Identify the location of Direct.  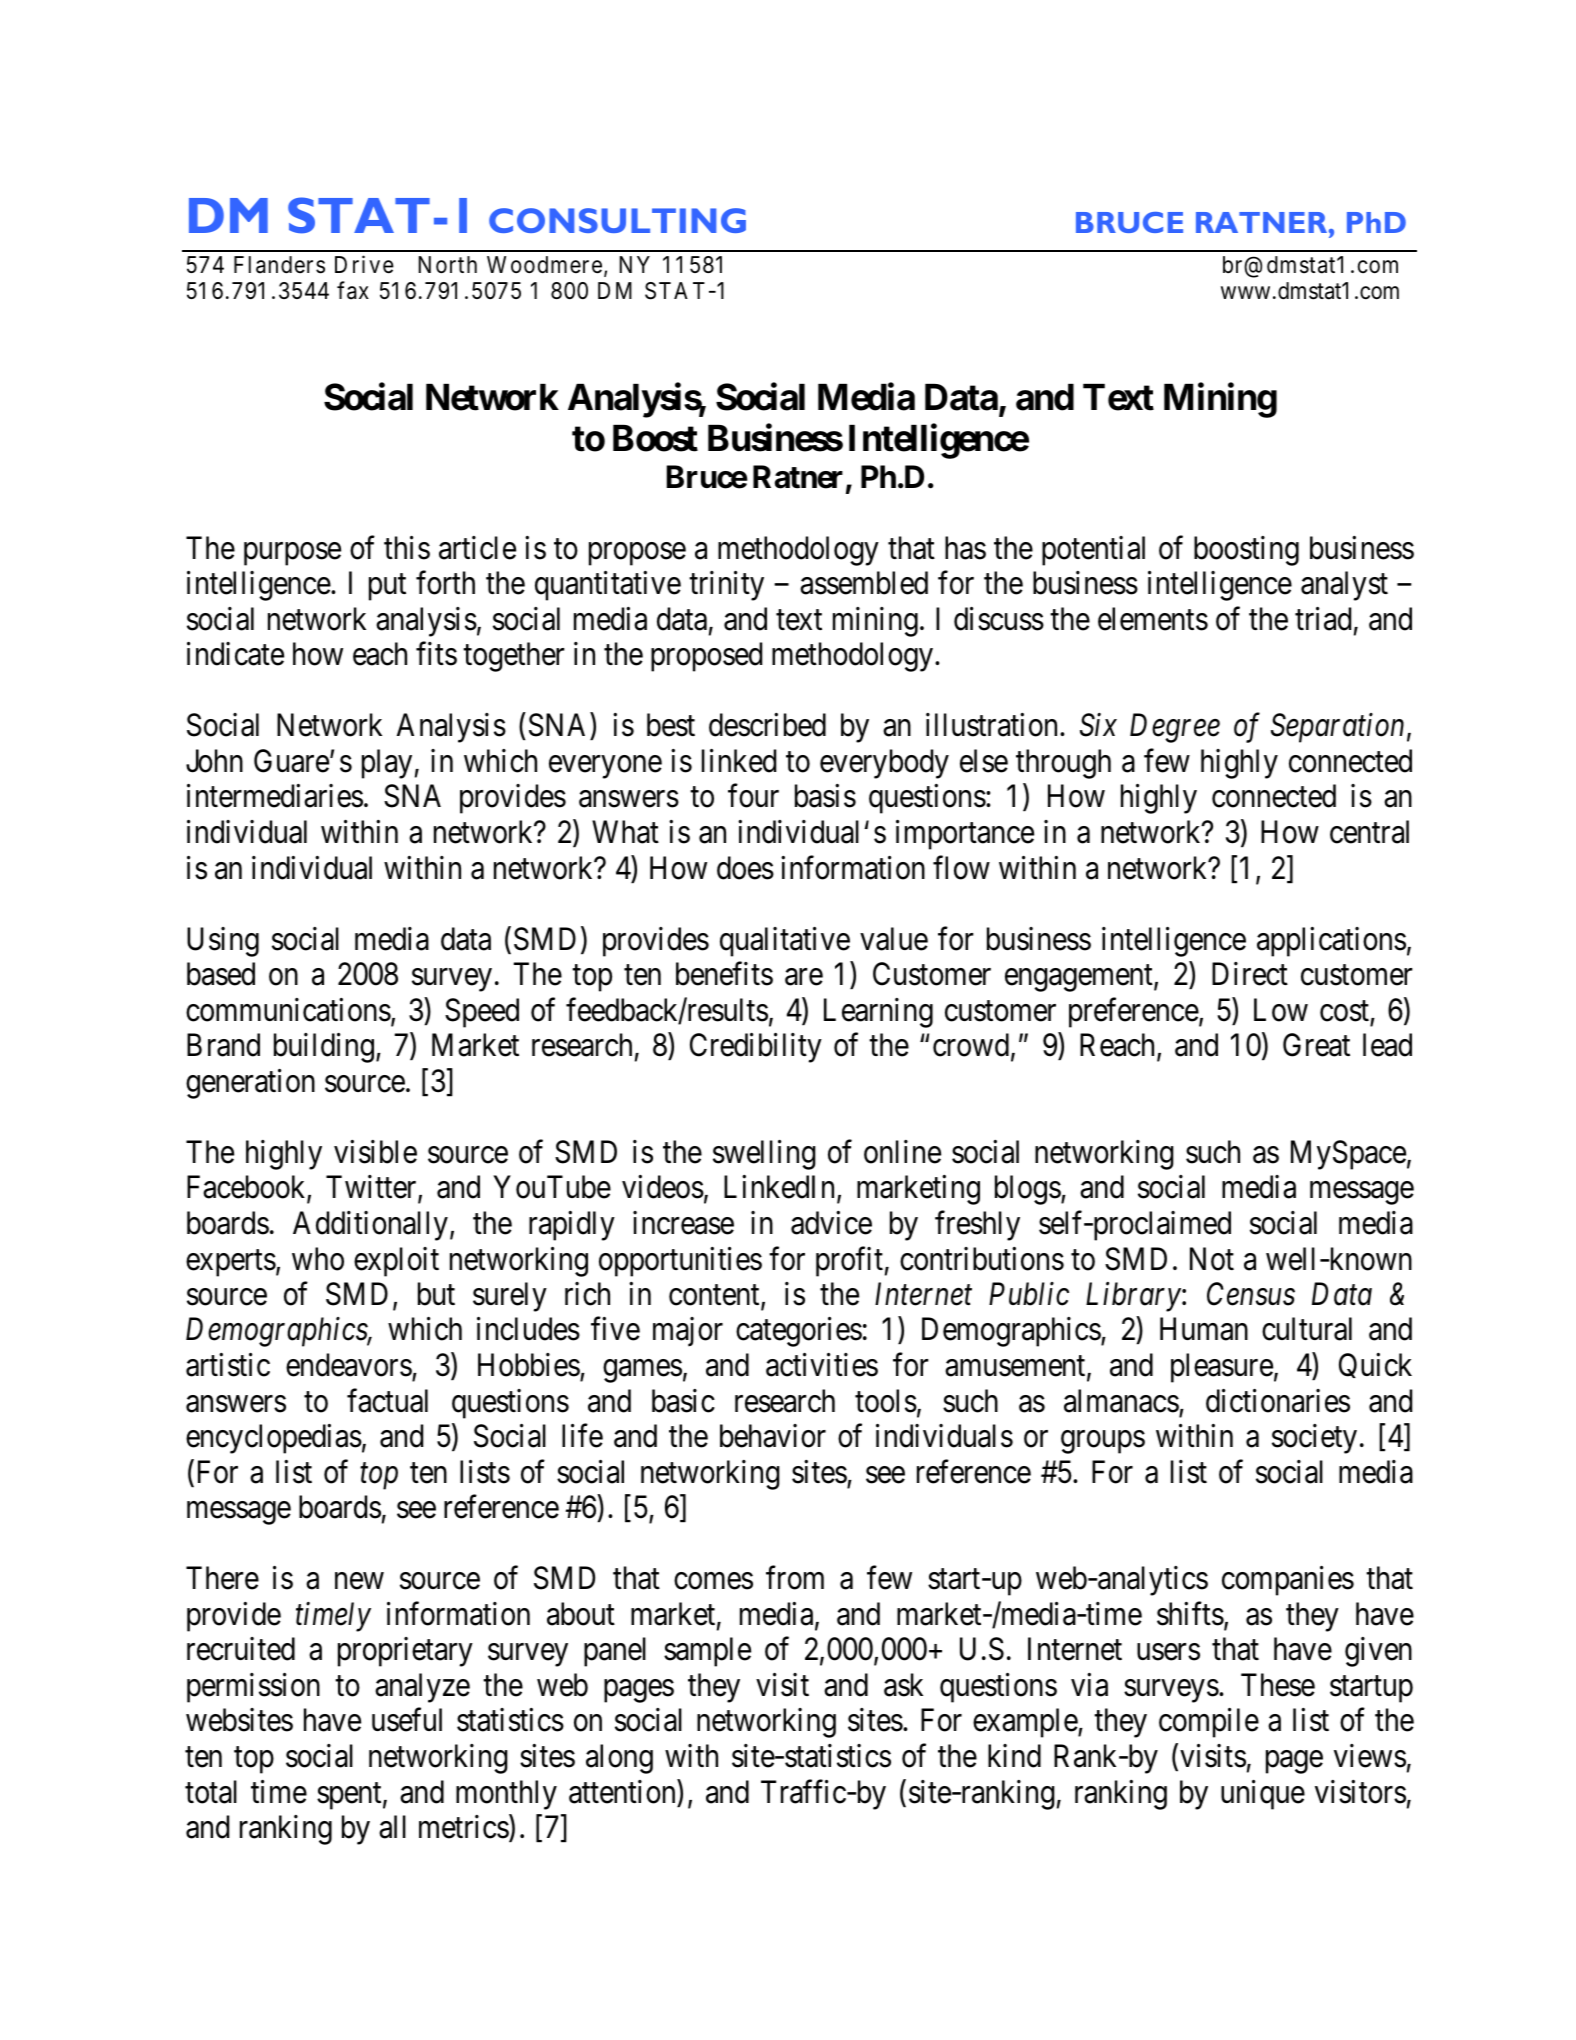
(1250, 974).
